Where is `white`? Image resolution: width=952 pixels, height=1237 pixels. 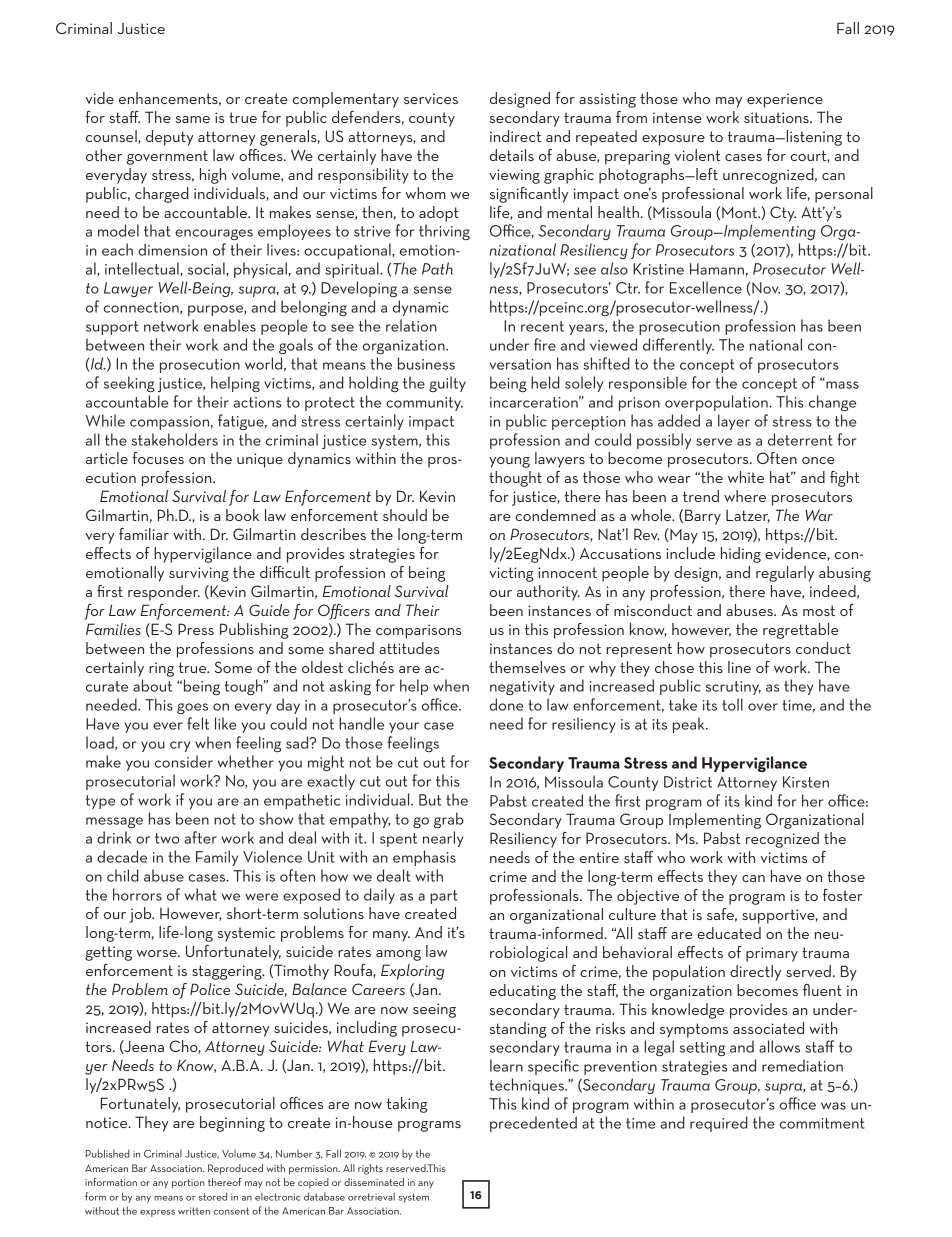 white is located at coordinates (746, 477).
